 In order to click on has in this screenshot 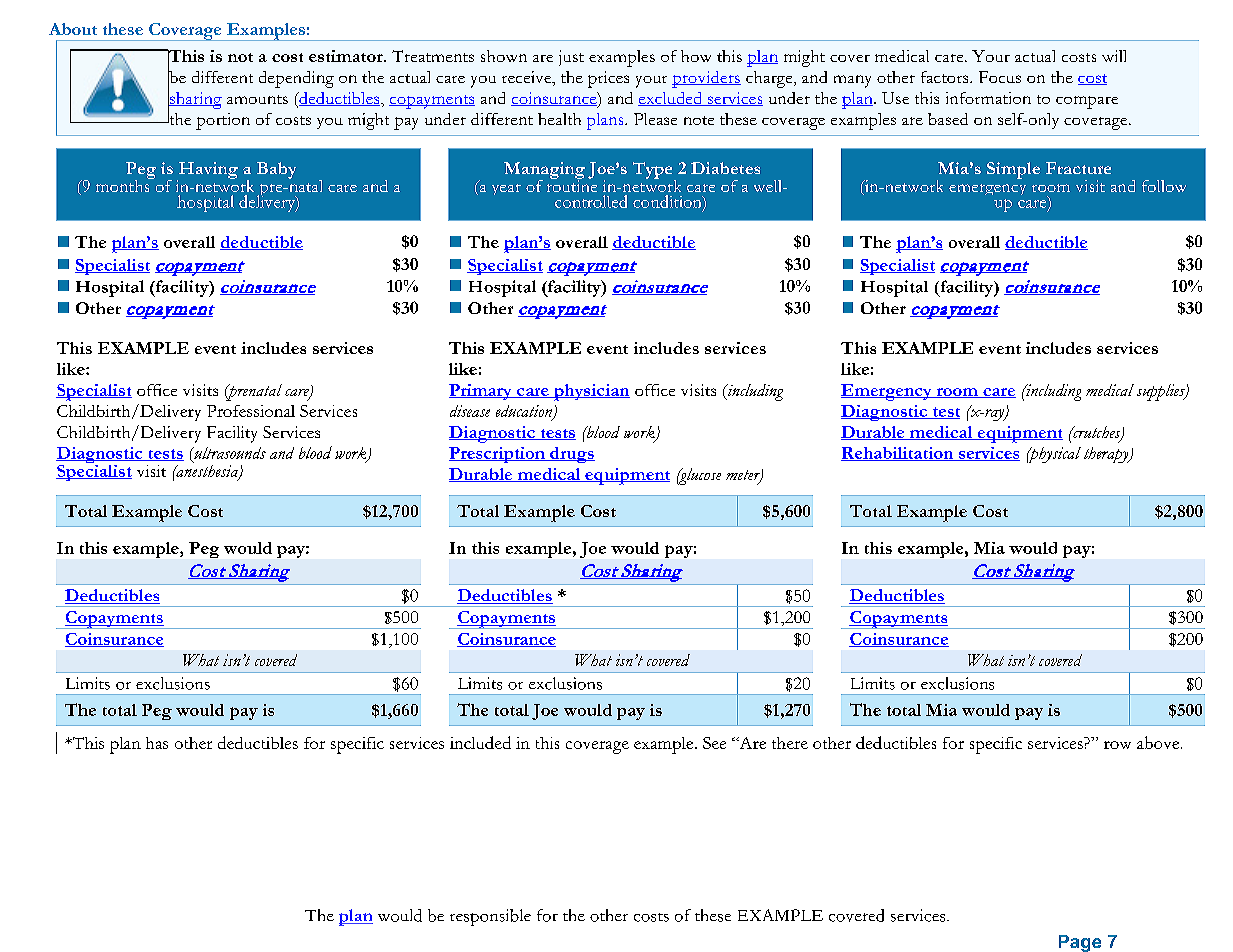, I will do `click(157, 743)`.
